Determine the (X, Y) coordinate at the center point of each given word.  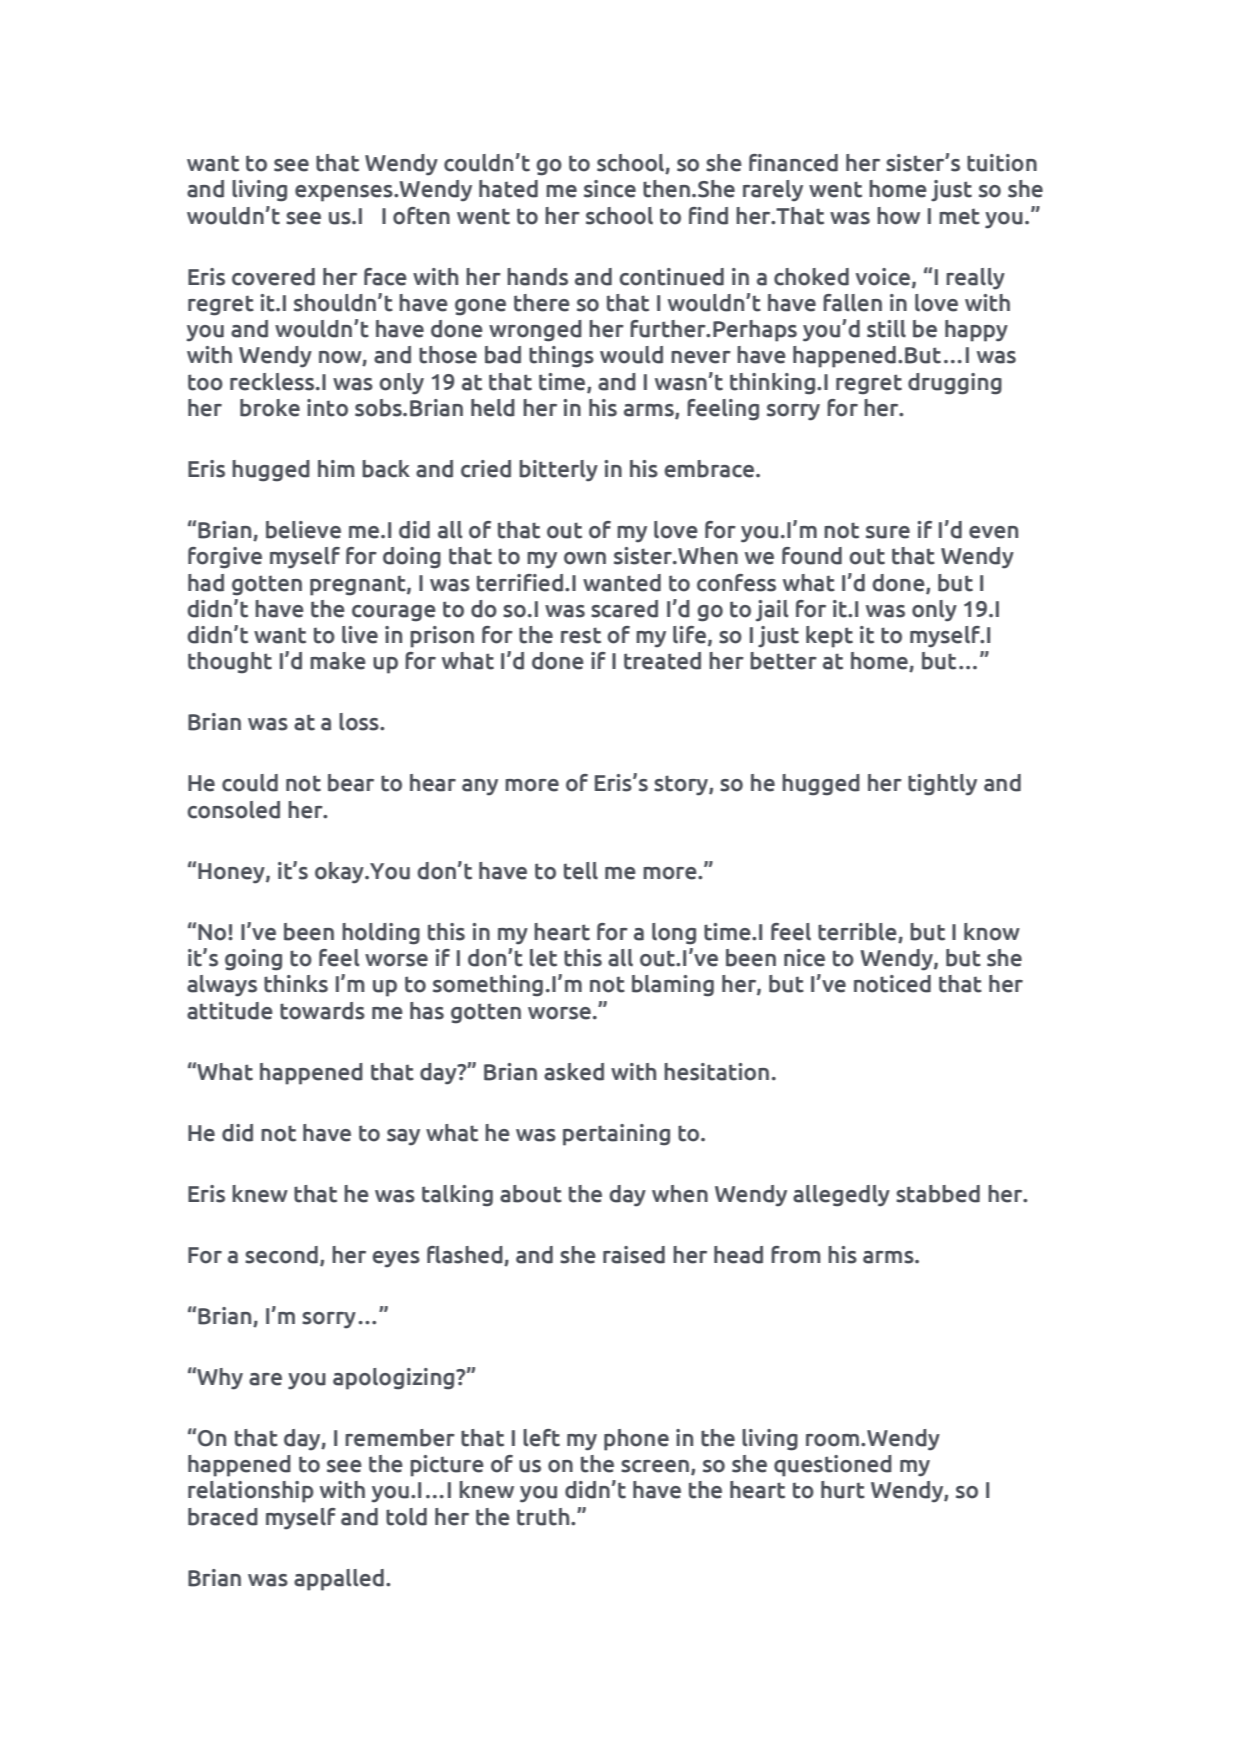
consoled (233, 810)
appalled (339, 1580)
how (898, 216)
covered (273, 277)
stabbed (938, 1194)
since (610, 189)
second (281, 1255)
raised (634, 1255)
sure (888, 532)
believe (303, 530)
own (585, 558)
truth (544, 1517)
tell (581, 871)
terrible (858, 933)
